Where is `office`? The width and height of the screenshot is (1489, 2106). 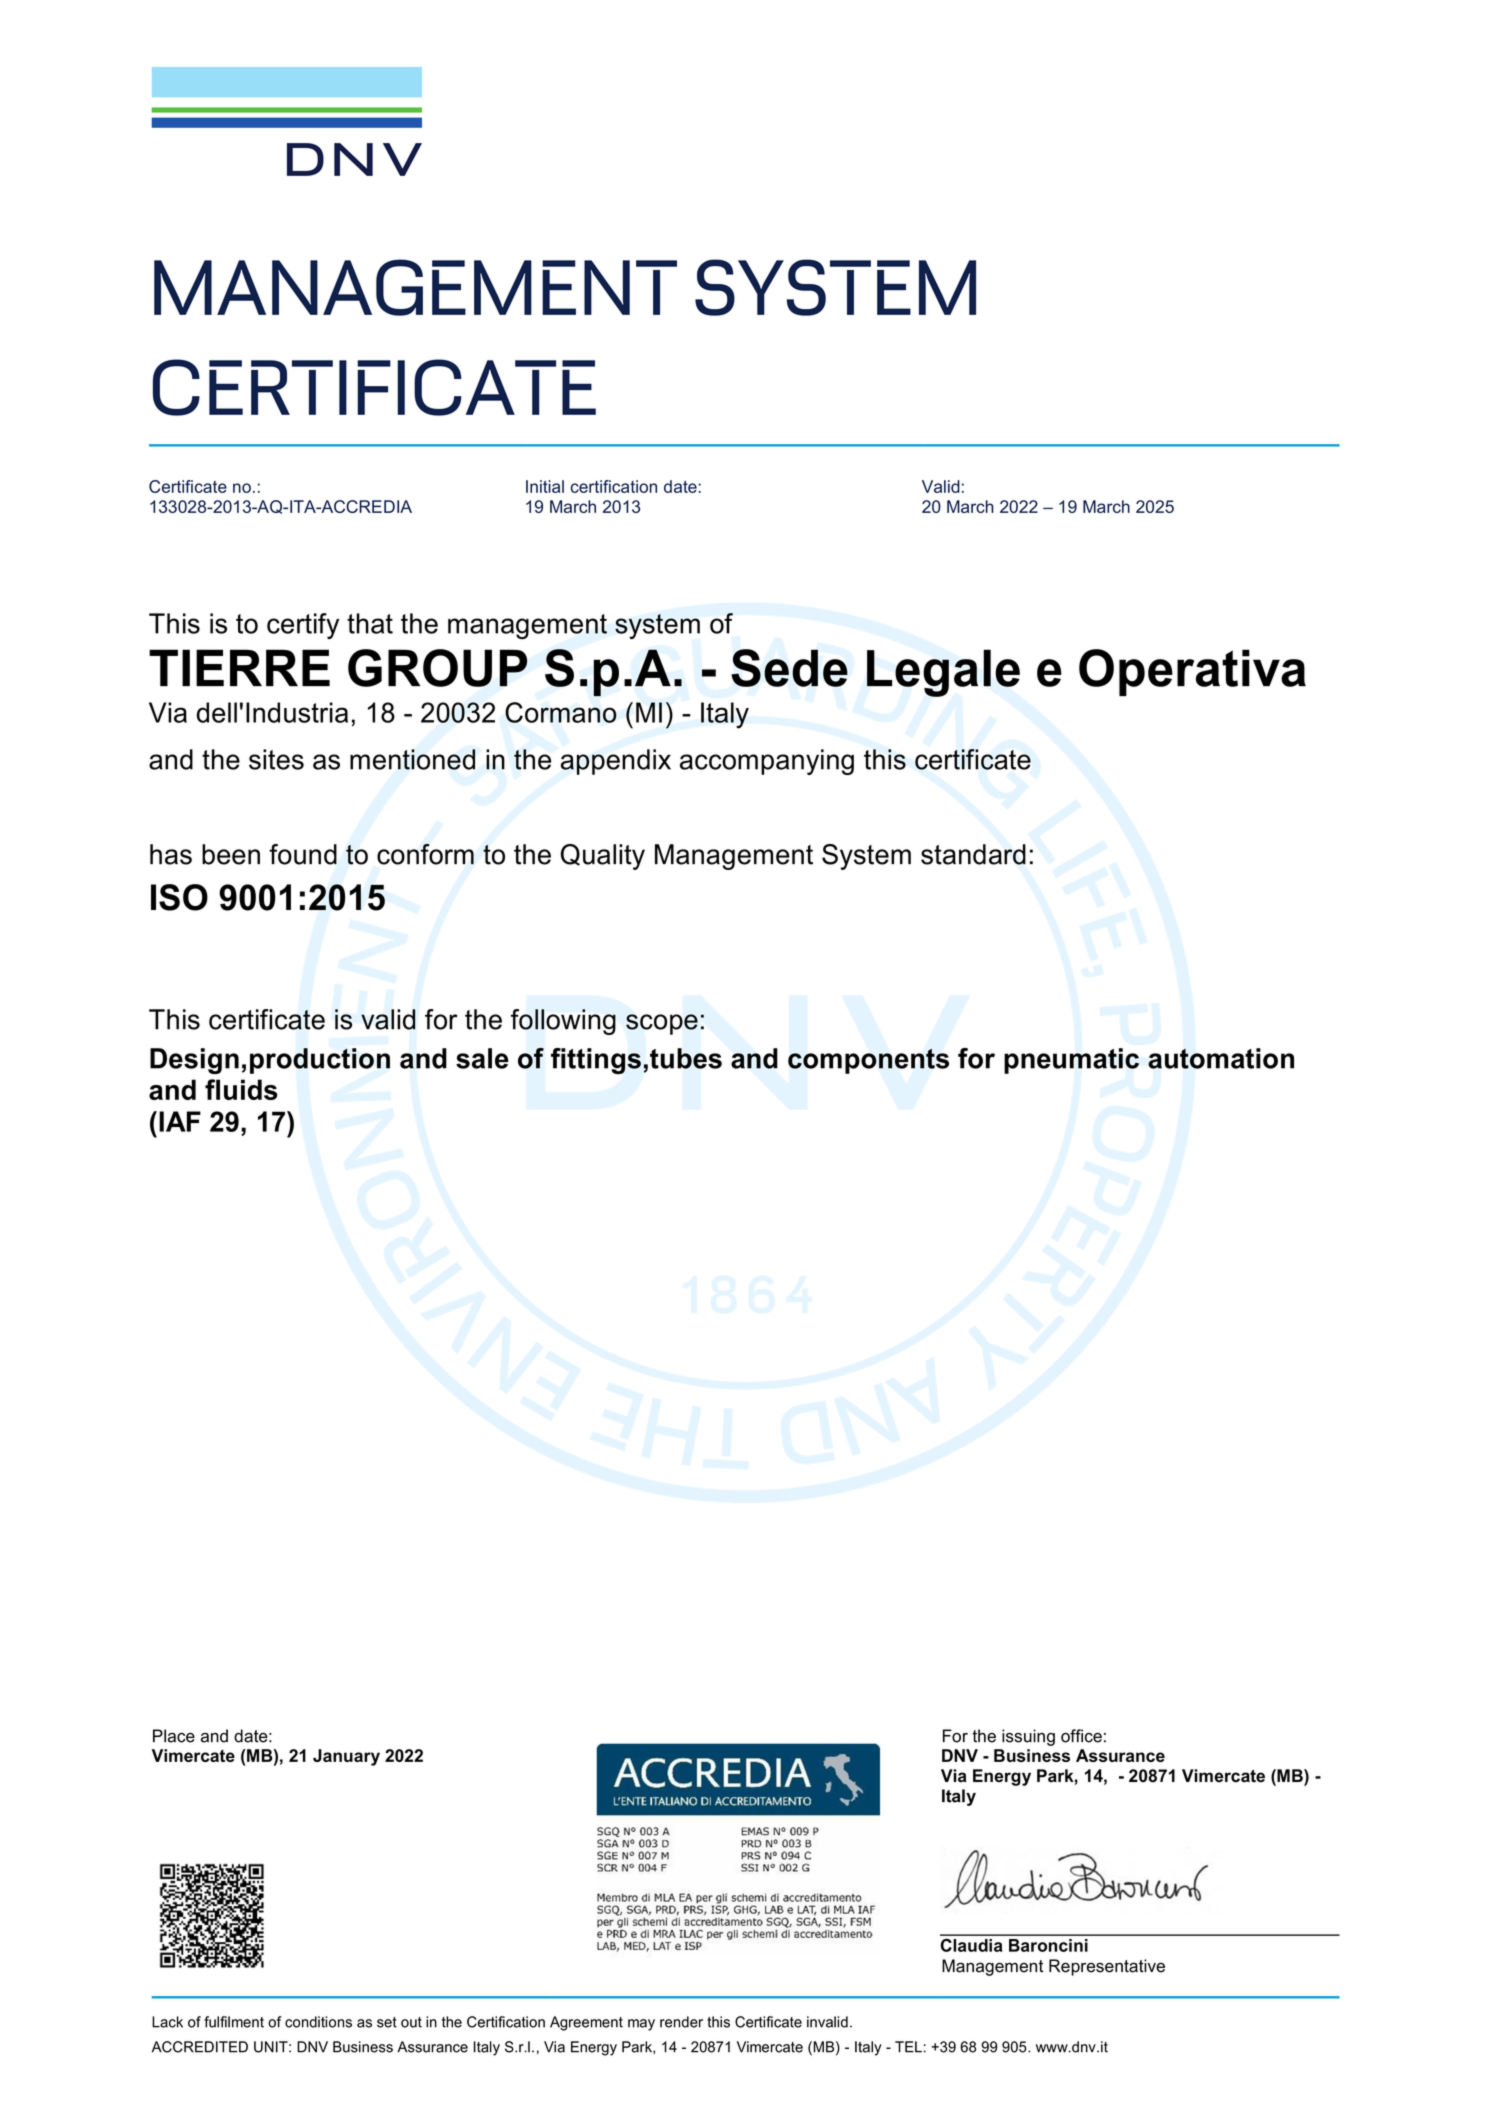 office is located at coordinates (1081, 1736).
